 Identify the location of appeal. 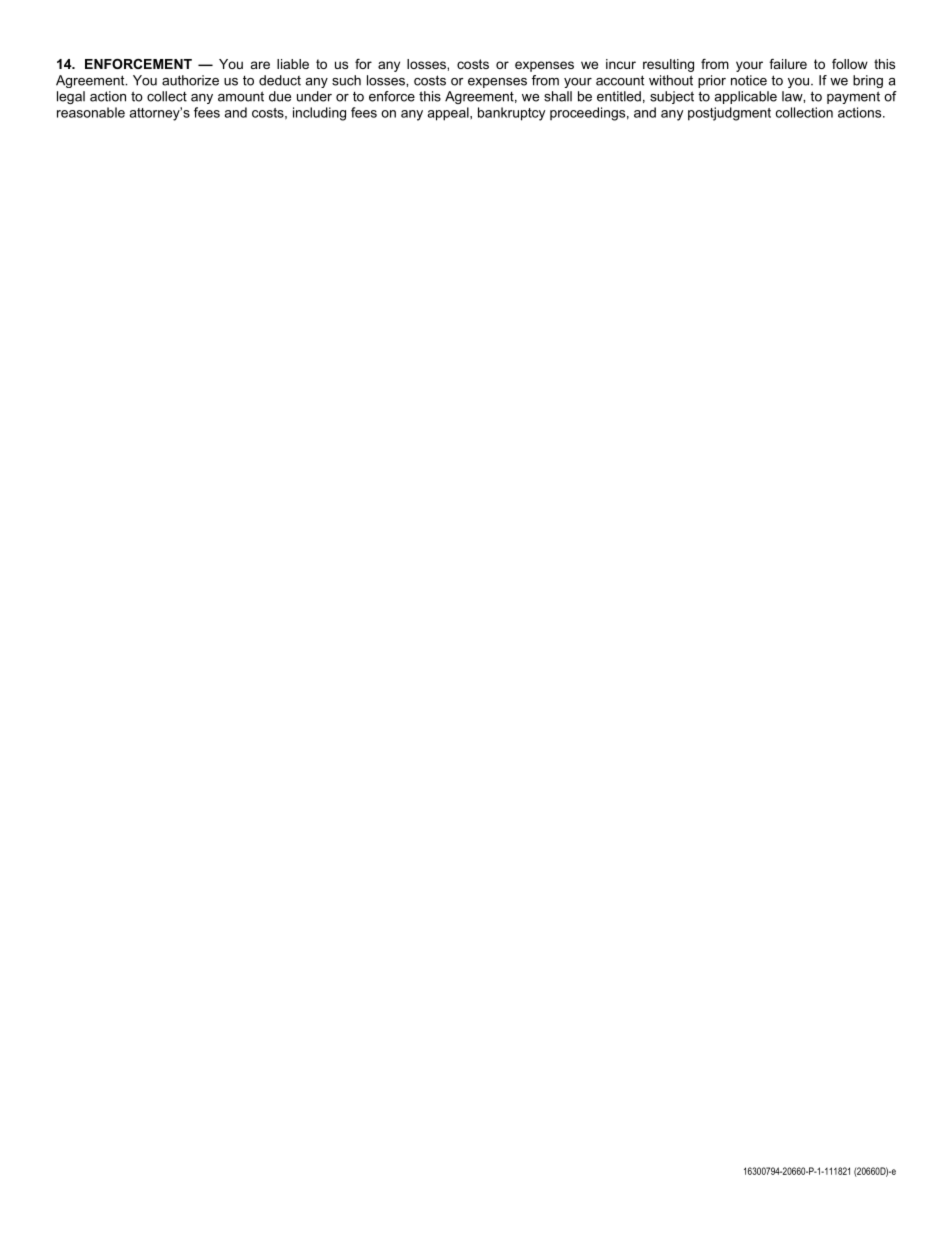
(449, 114).
